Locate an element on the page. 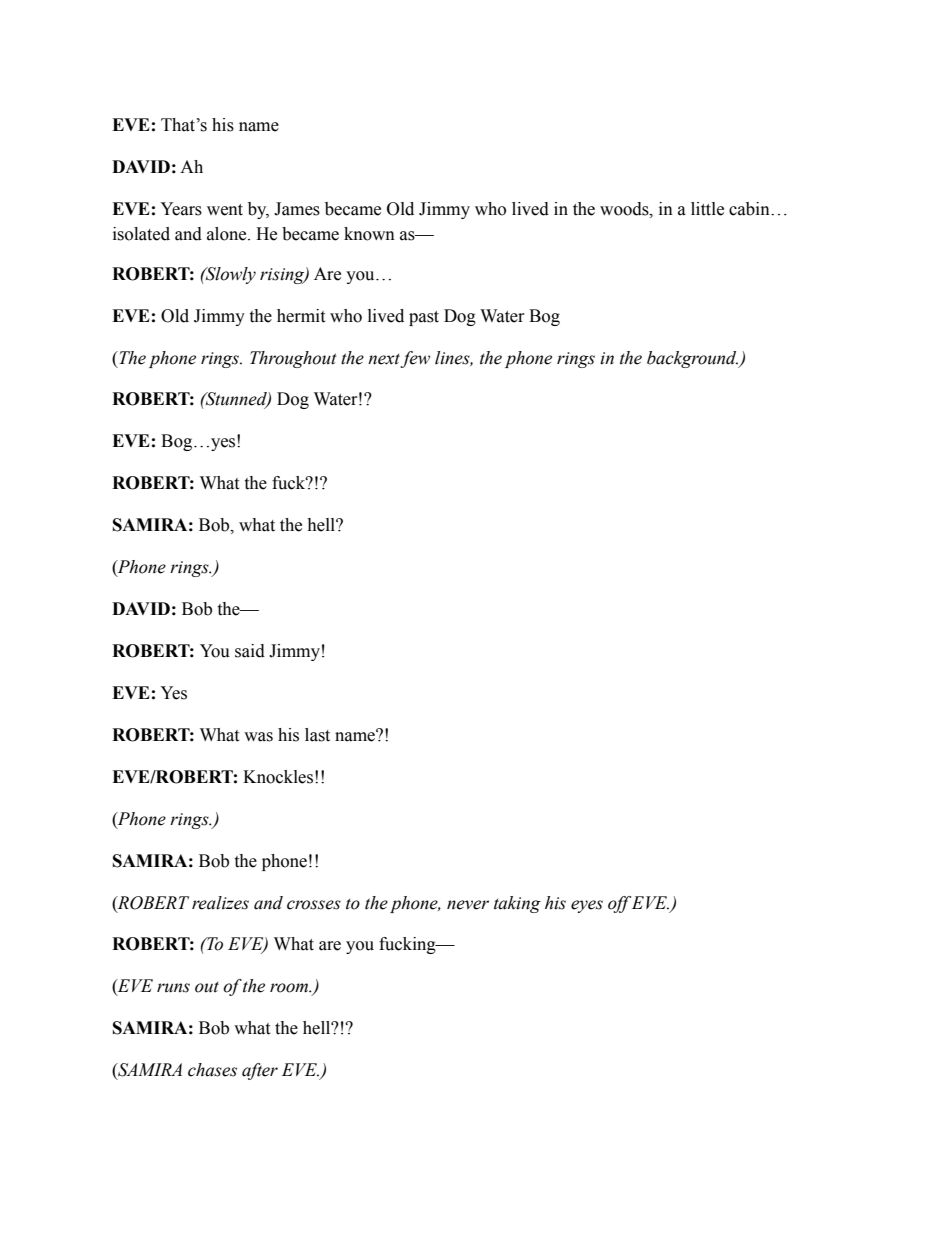 This document has height=1233, width=952. last is located at coordinates (317, 735).
